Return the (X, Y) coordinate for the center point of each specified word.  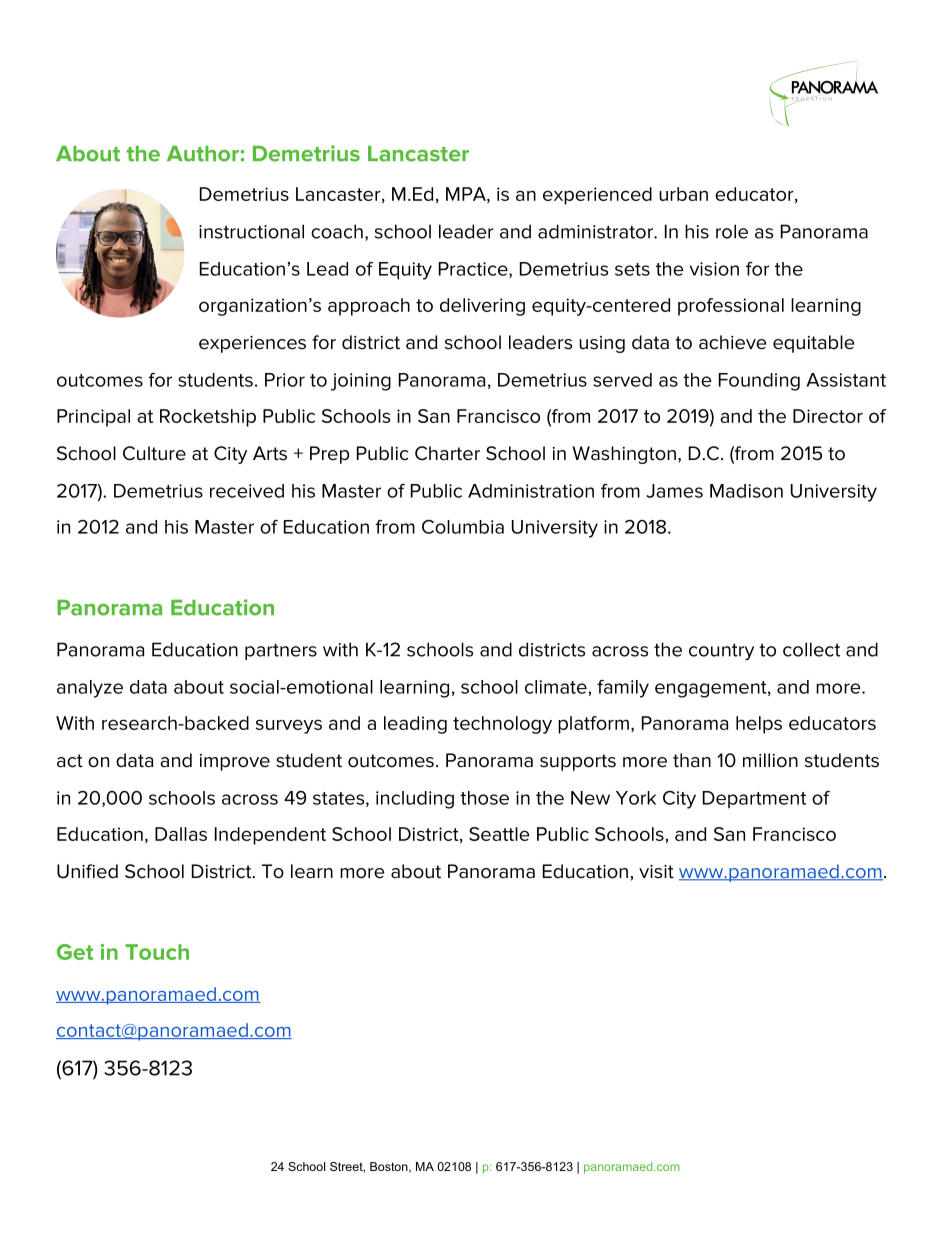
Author (204, 154)
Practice (474, 270)
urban (683, 194)
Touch (157, 952)
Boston (390, 1167)
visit (656, 872)
